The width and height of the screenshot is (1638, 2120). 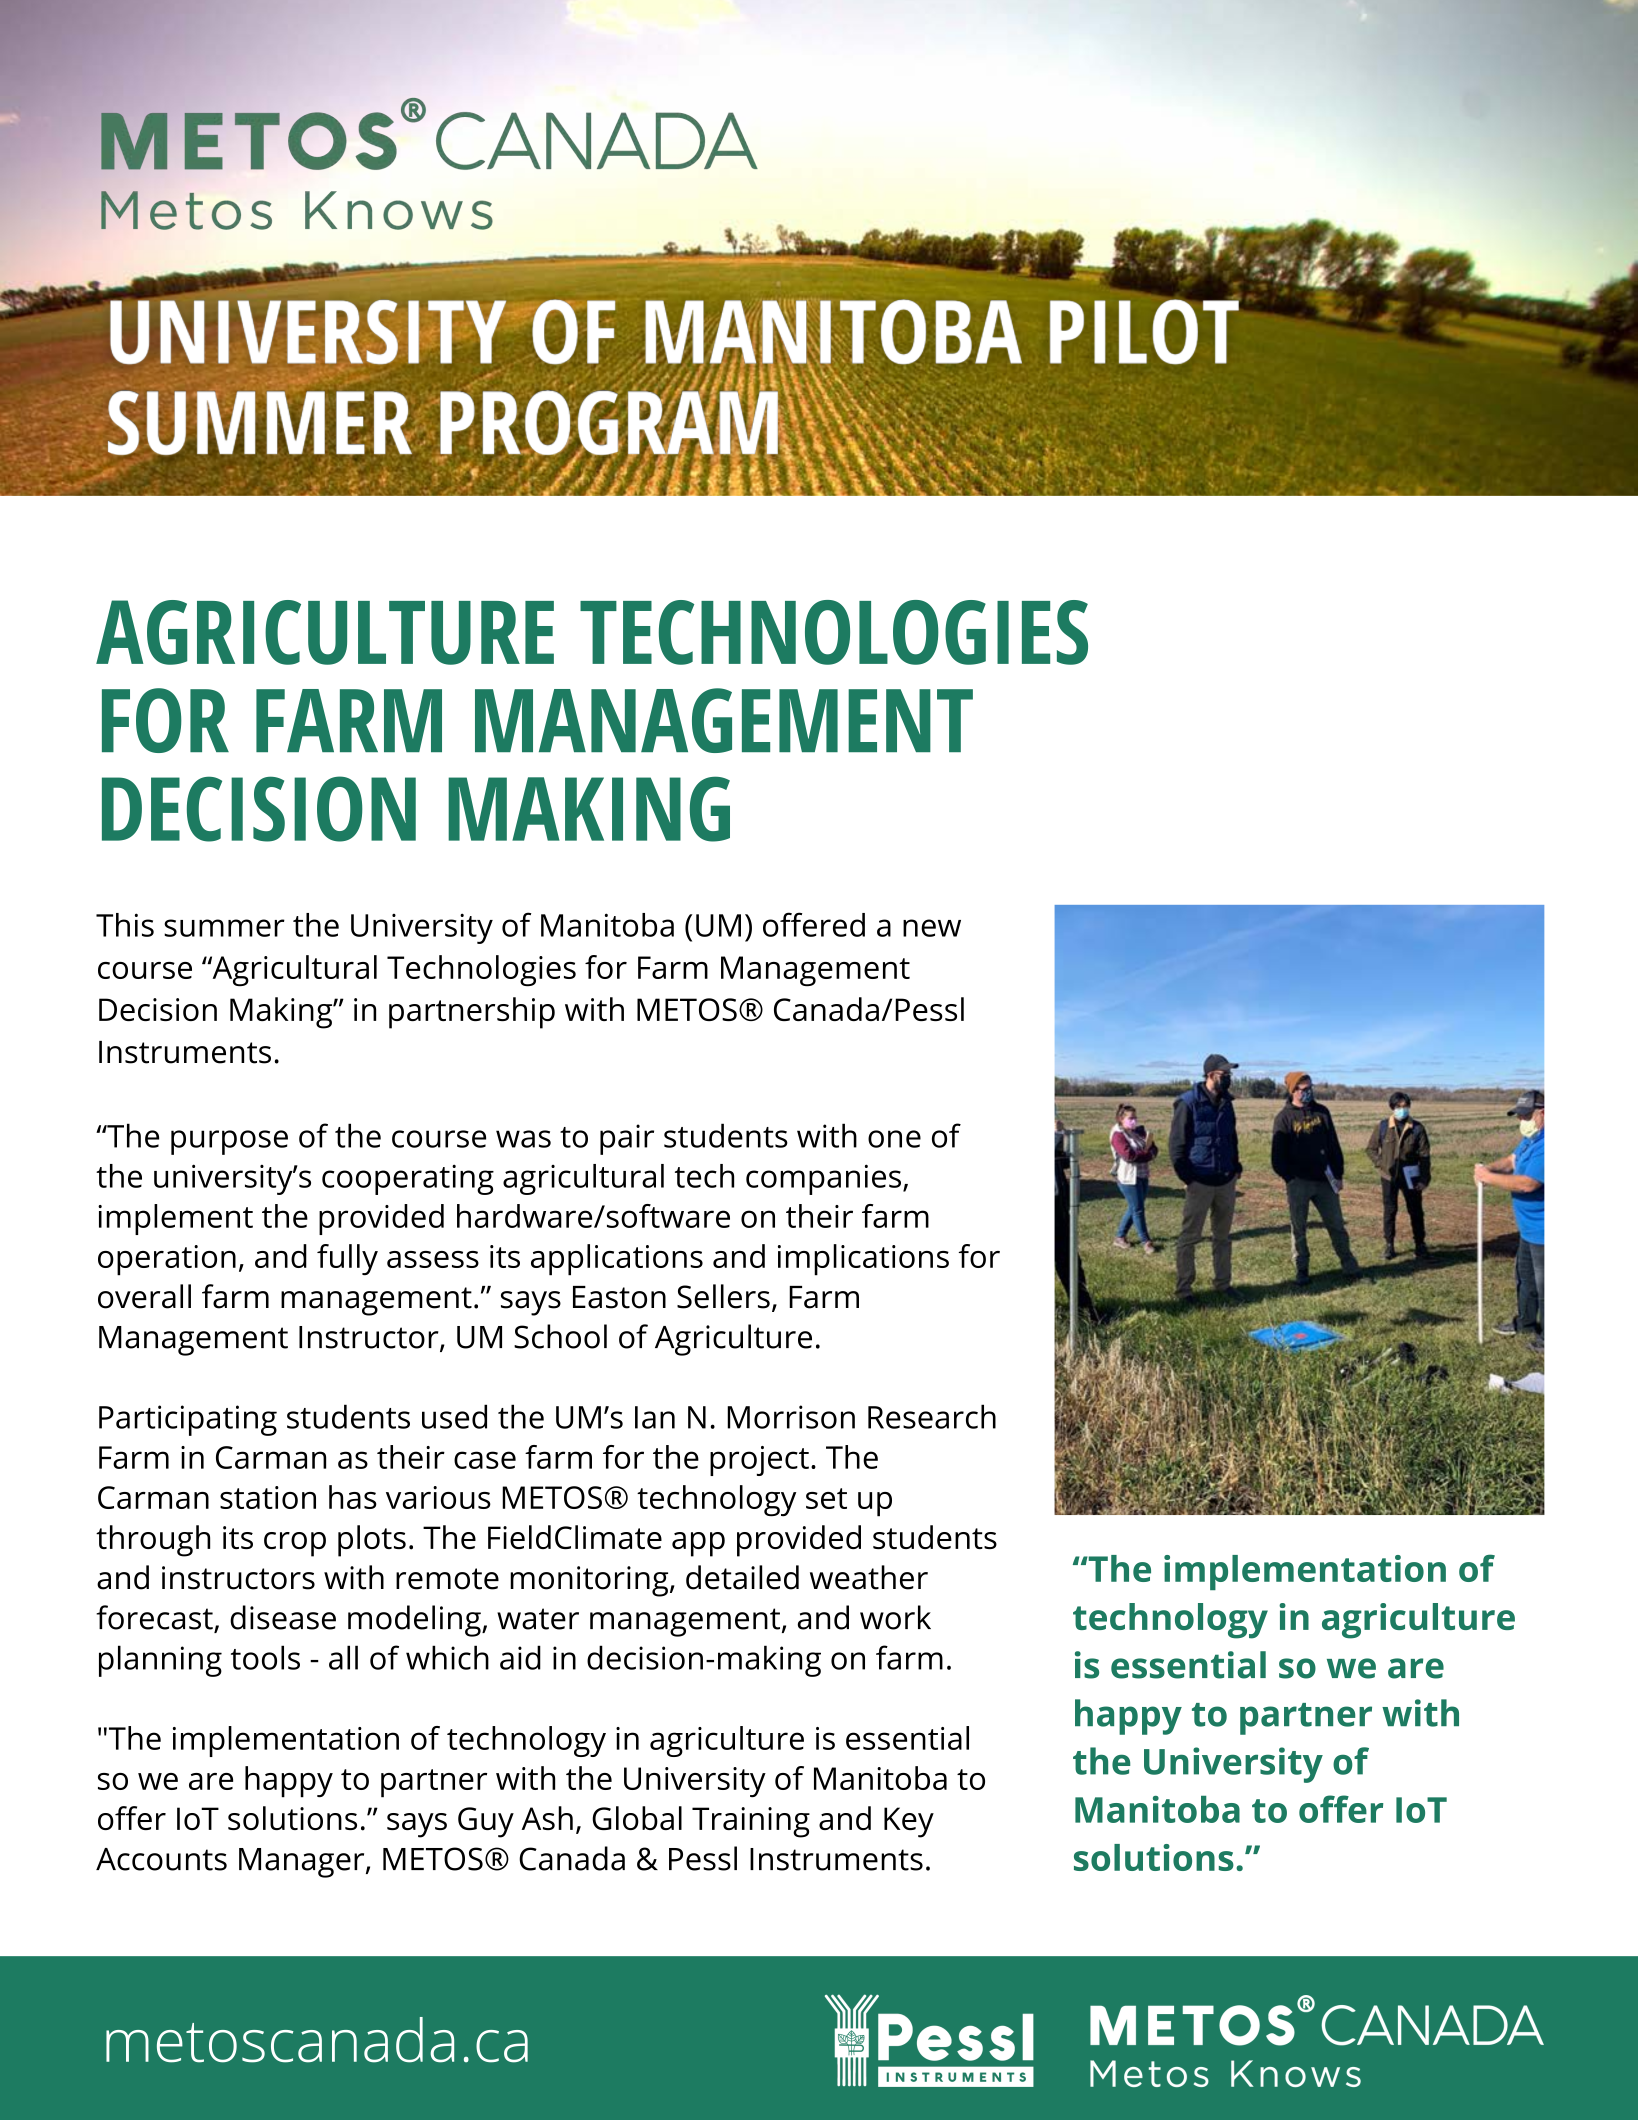 What do you see at coordinates (791, 1417) in the screenshot?
I see `Morrison` at bounding box center [791, 1417].
